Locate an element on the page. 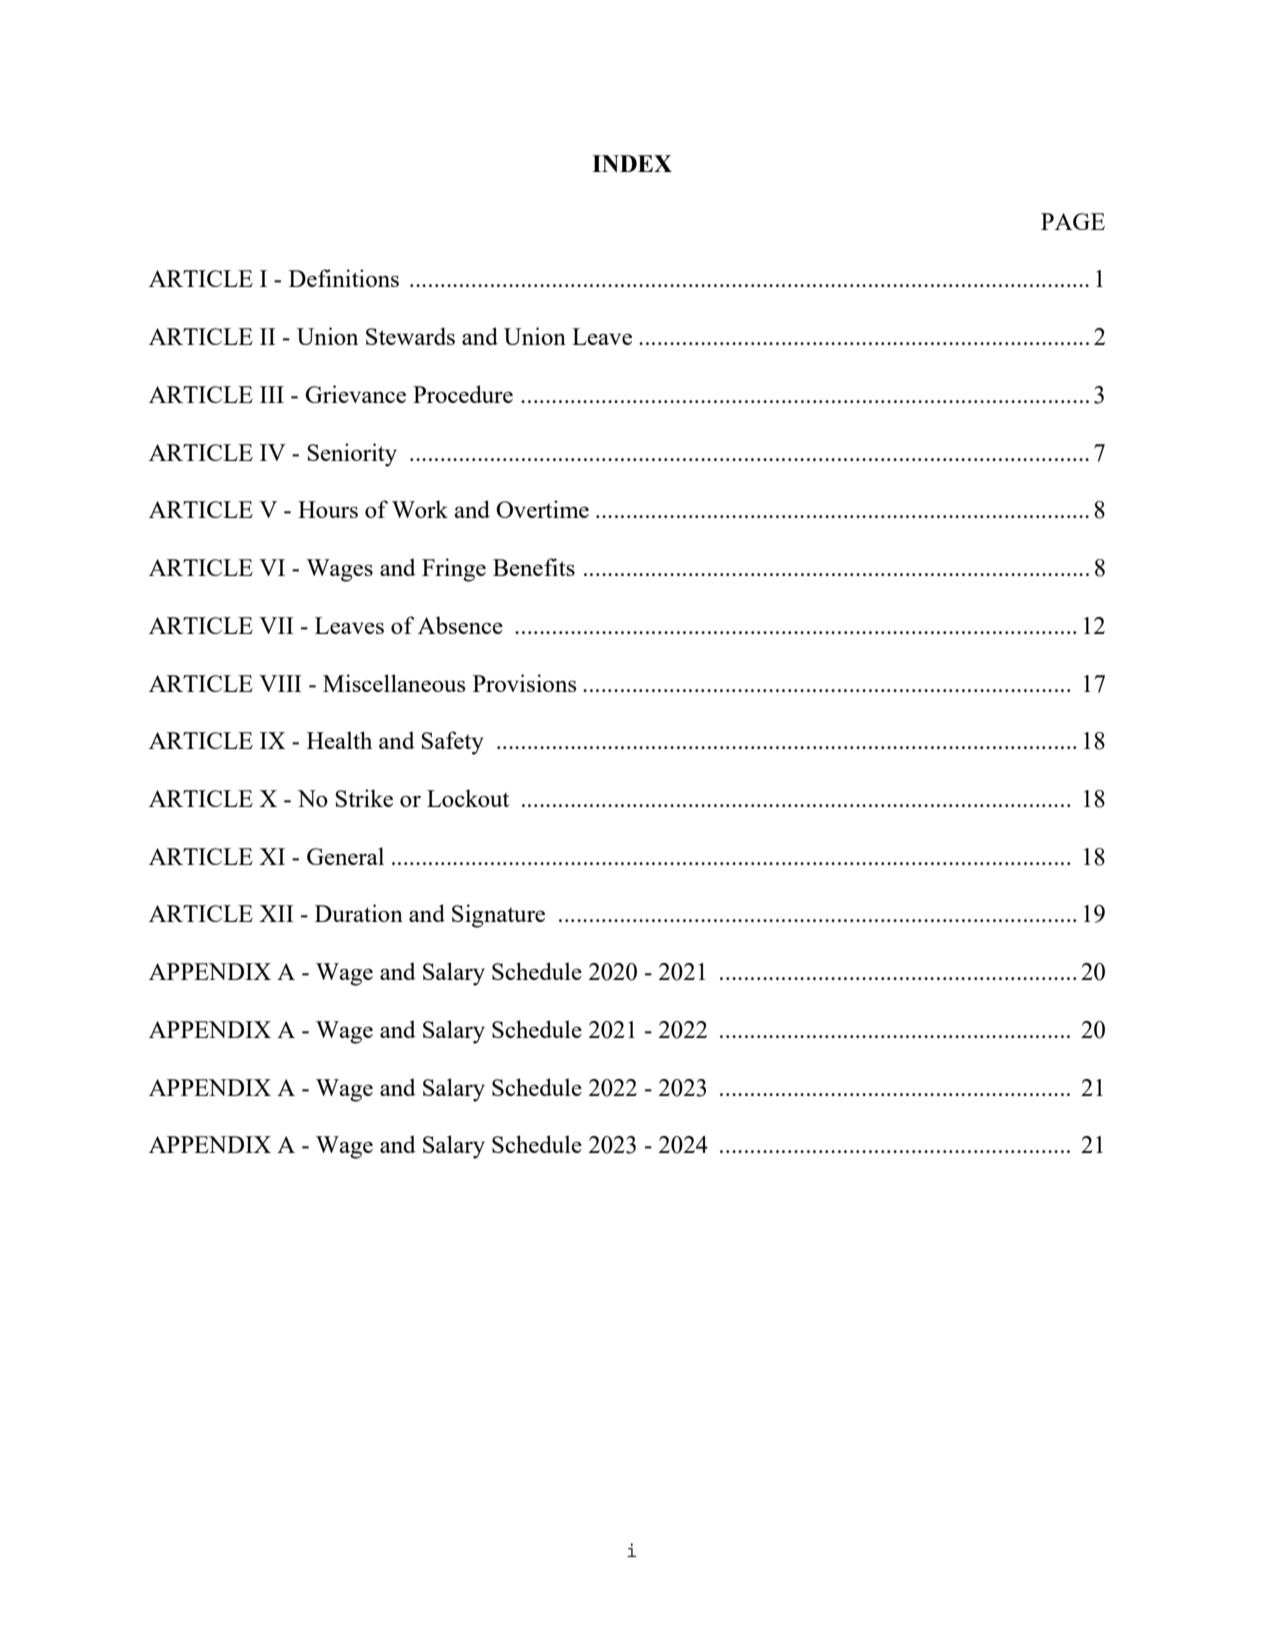 This page has height=1635, width=1264. Grievance is located at coordinates (355, 394).
